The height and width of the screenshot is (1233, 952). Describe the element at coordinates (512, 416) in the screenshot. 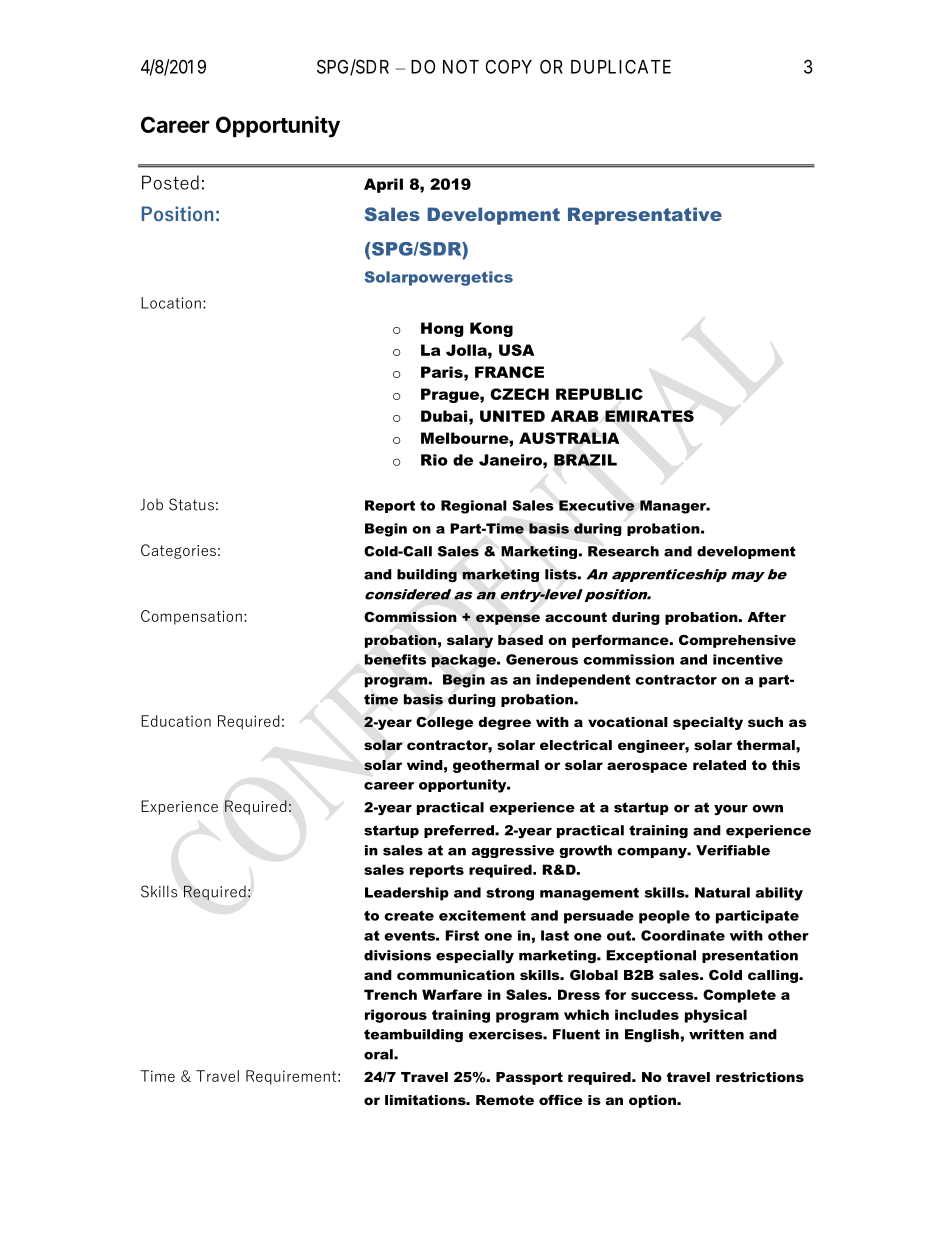

I see `UNITED` at that location.
